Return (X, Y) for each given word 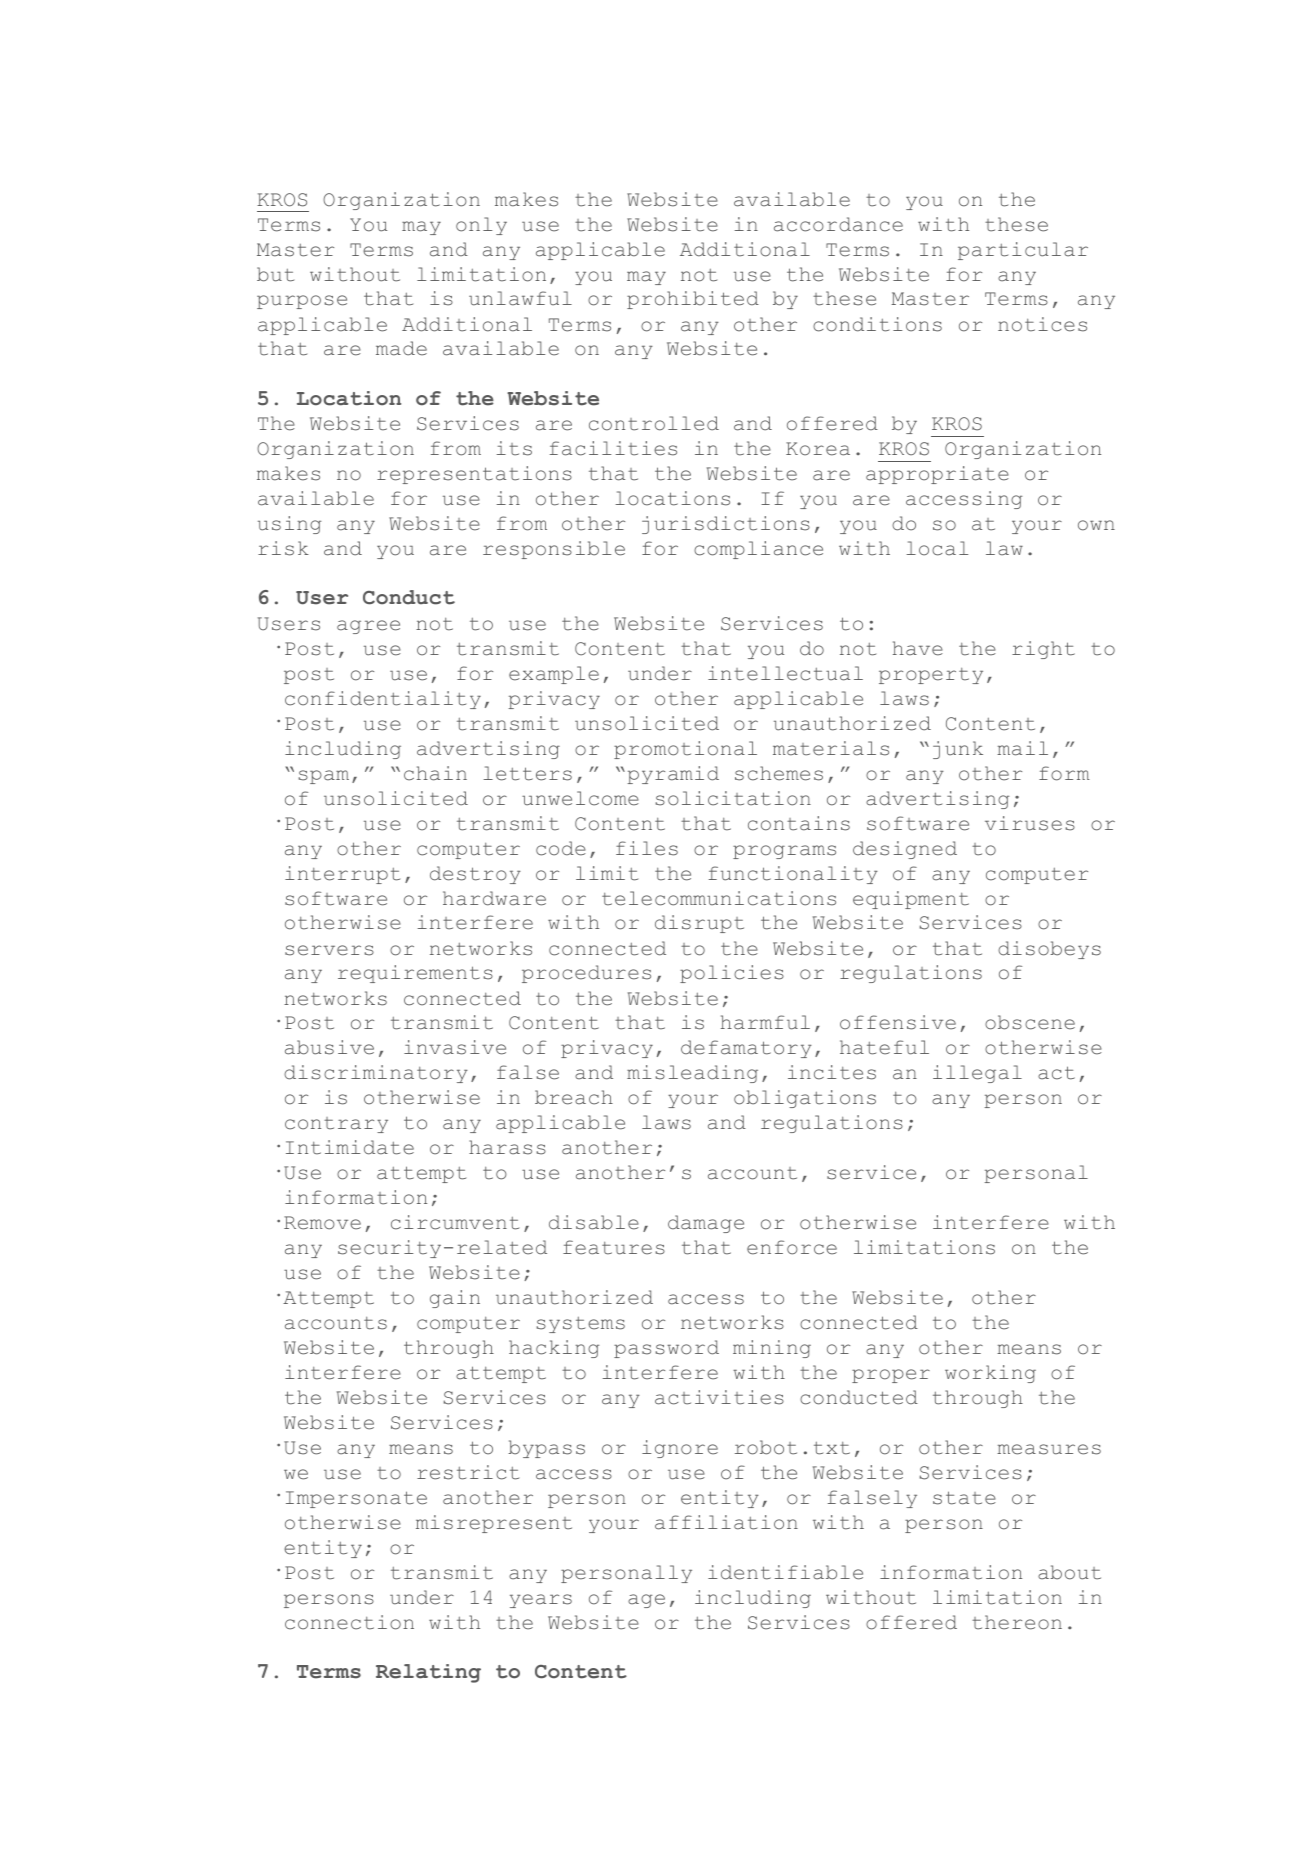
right (1043, 650)
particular (1023, 251)
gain (455, 1299)
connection (349, 1622)
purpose (302, 302)
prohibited (693, 300)
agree (368, 627)
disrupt (699, 924)
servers (329, 950)
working (990, 1374)
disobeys (1049, 950)
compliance (758, 550)
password (666, 1349)
